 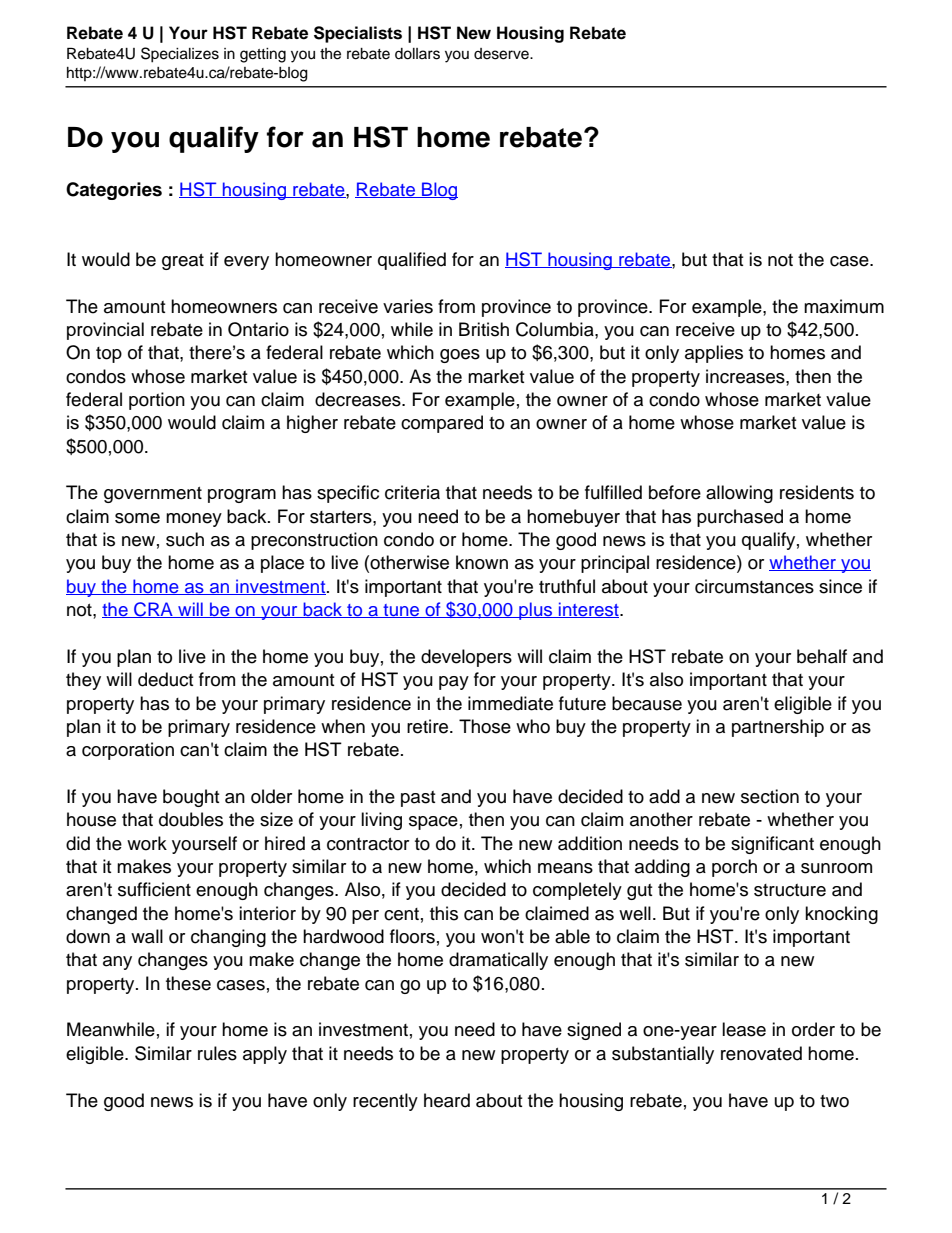 What do you see at coordinates (185, 539) in the image?
I see `such` at bounding box center [185, 539].
